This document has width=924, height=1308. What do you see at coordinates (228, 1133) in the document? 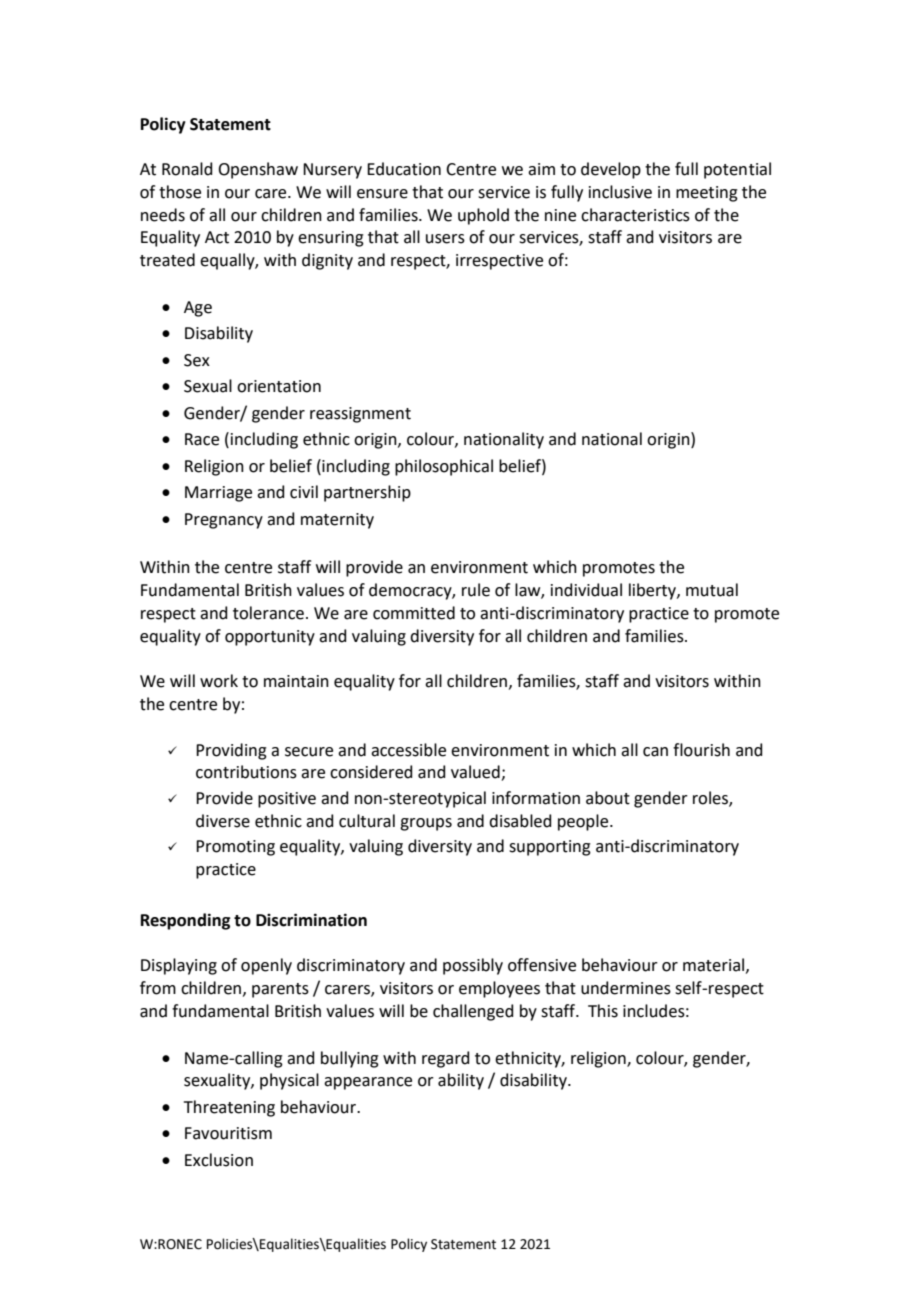
I see `Favouritism` at bounding box center [228, 1133].
